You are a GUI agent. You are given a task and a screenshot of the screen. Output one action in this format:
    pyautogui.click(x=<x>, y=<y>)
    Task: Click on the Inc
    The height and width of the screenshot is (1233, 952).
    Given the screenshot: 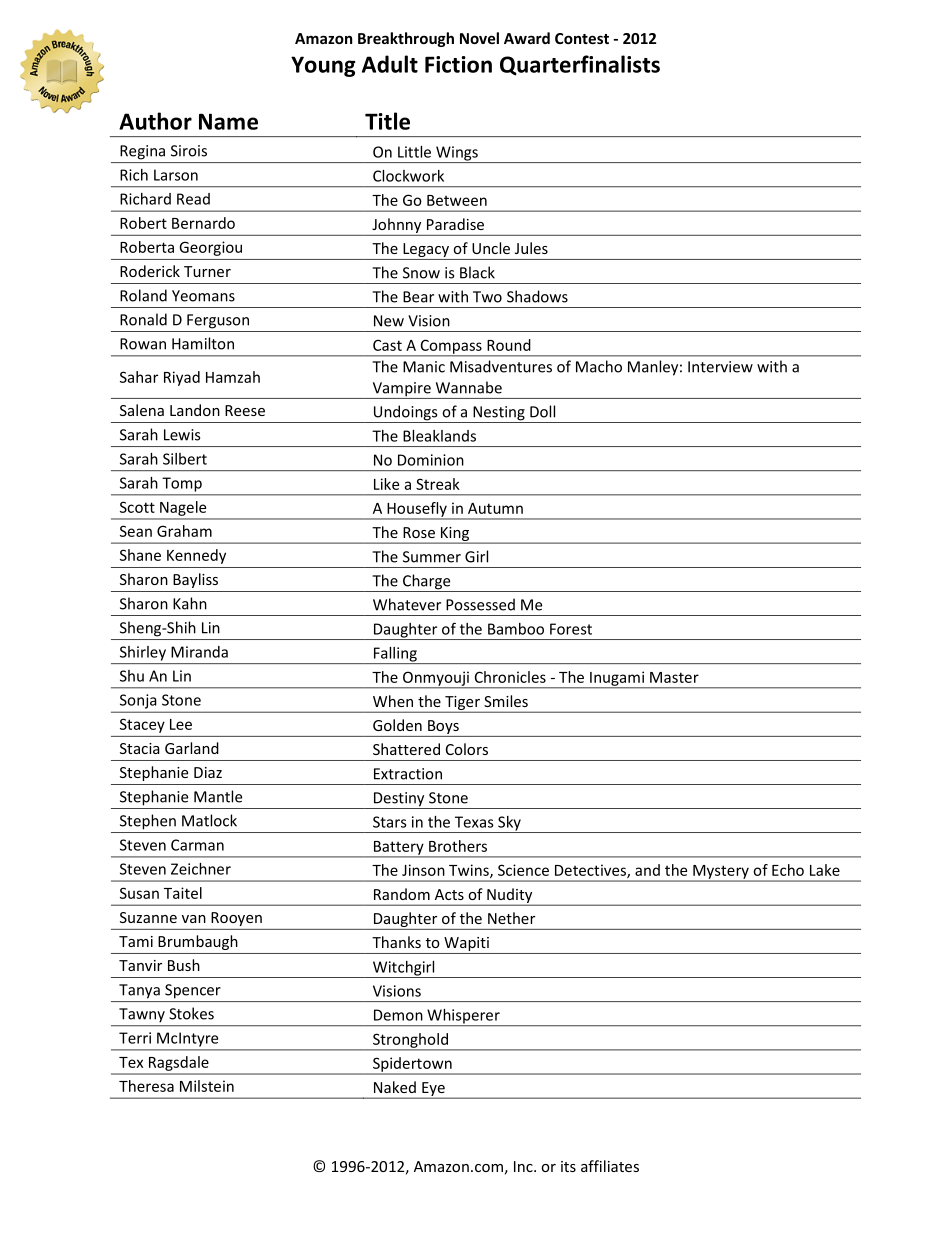 What is the action you would take?
    pyautogui.click(x=524, y=1166)
